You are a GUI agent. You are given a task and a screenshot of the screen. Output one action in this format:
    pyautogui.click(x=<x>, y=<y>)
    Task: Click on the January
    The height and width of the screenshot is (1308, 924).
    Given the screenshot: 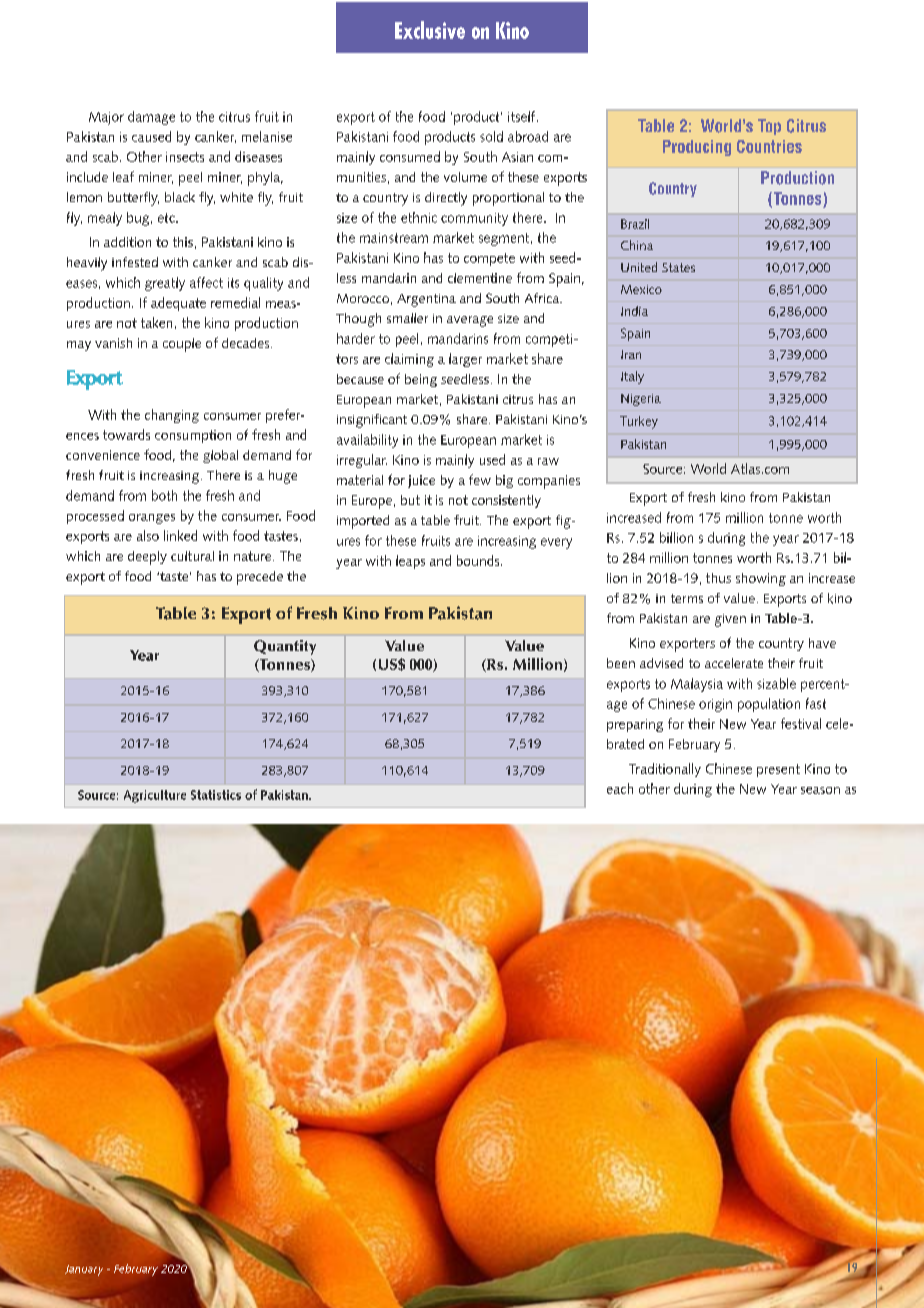 What is the action you would take?
    pyautogui.click(x=84, y=1270)
